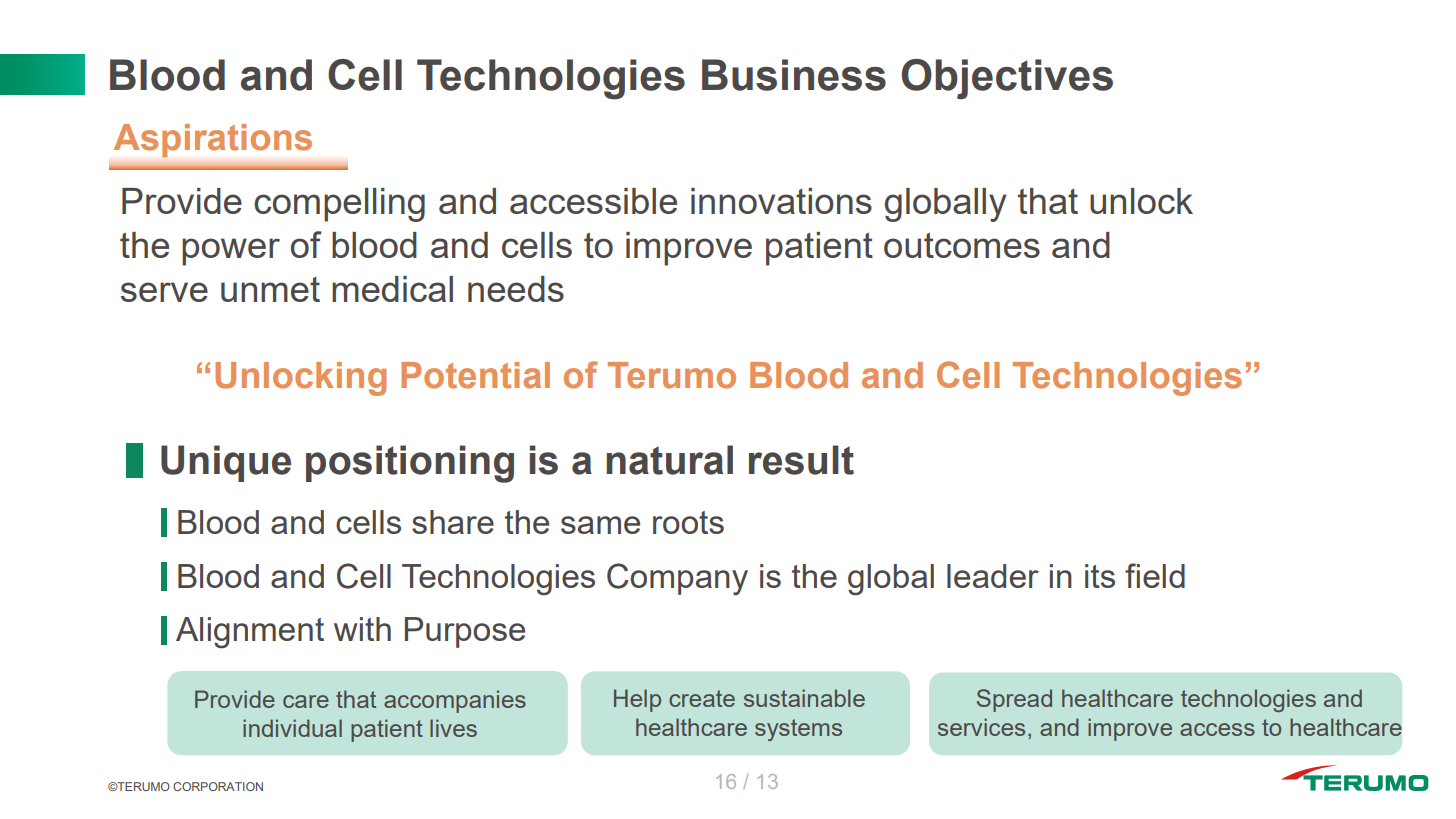  I want to click on Unique, so click(226, 463).
